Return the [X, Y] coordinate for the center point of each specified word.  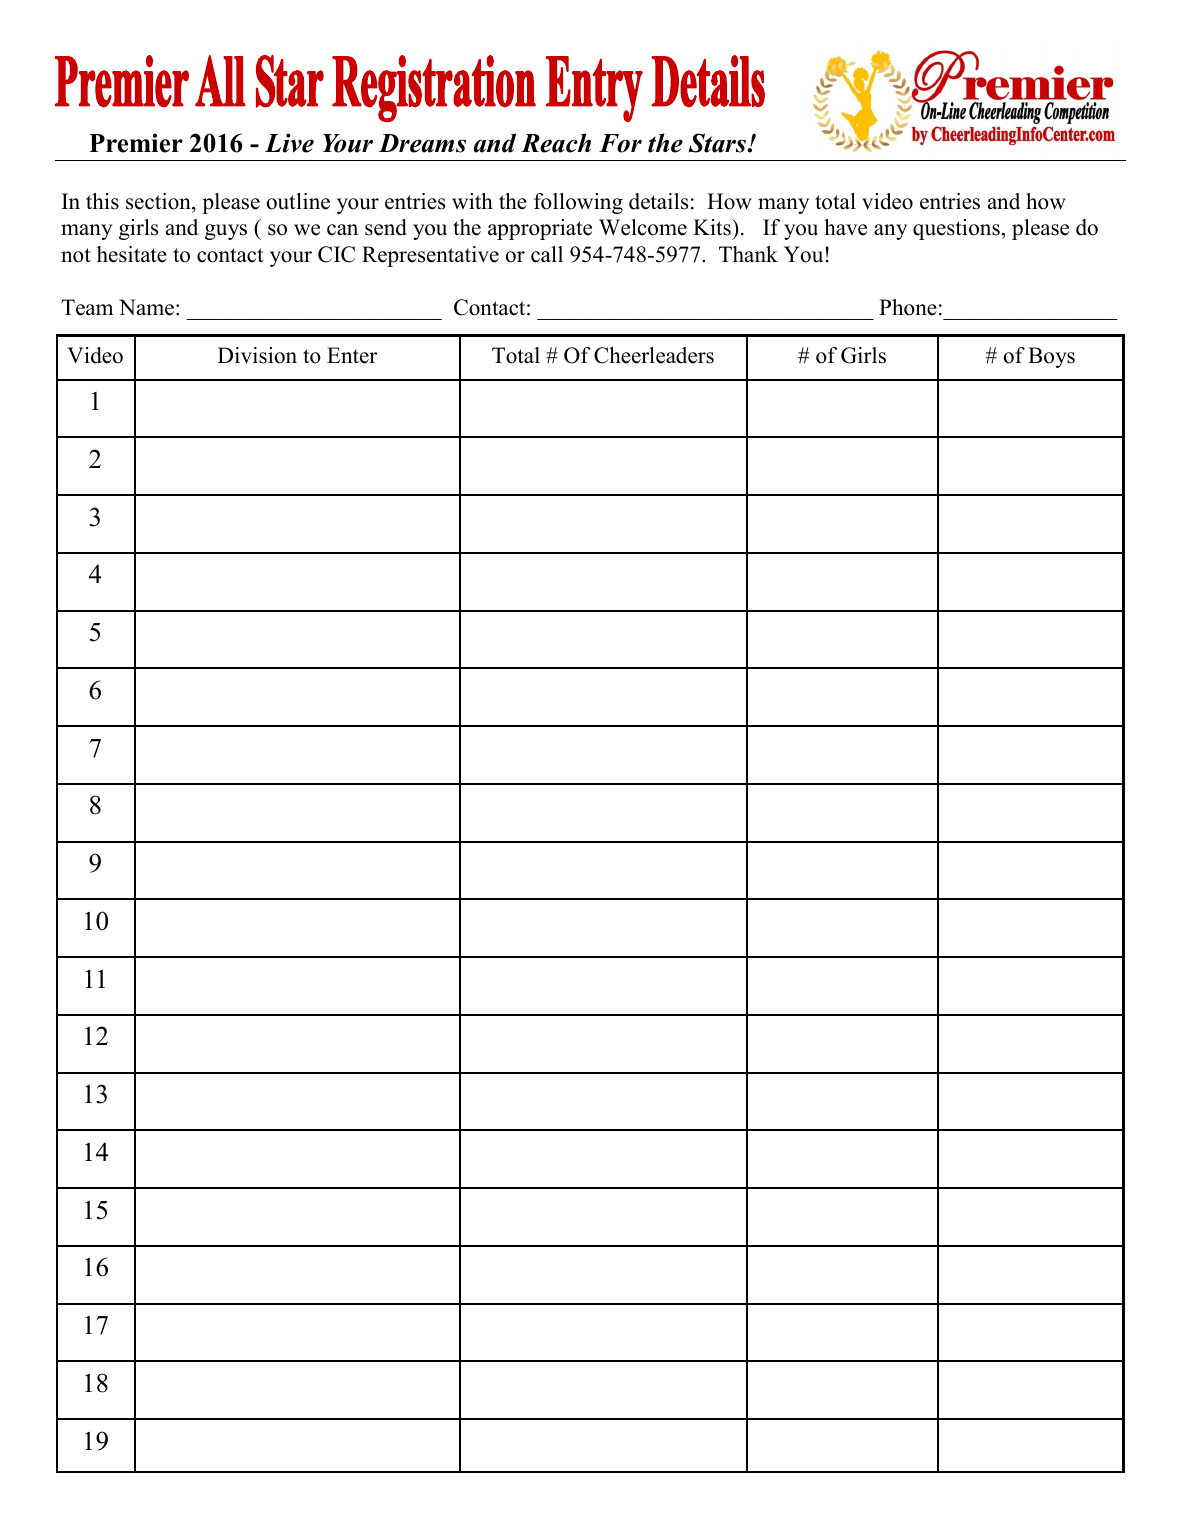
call [547, 254]
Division [257, 355]
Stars [718, 143]
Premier [136, 143]
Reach [556, 143]
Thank [748, 254]
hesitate [132, 254]
